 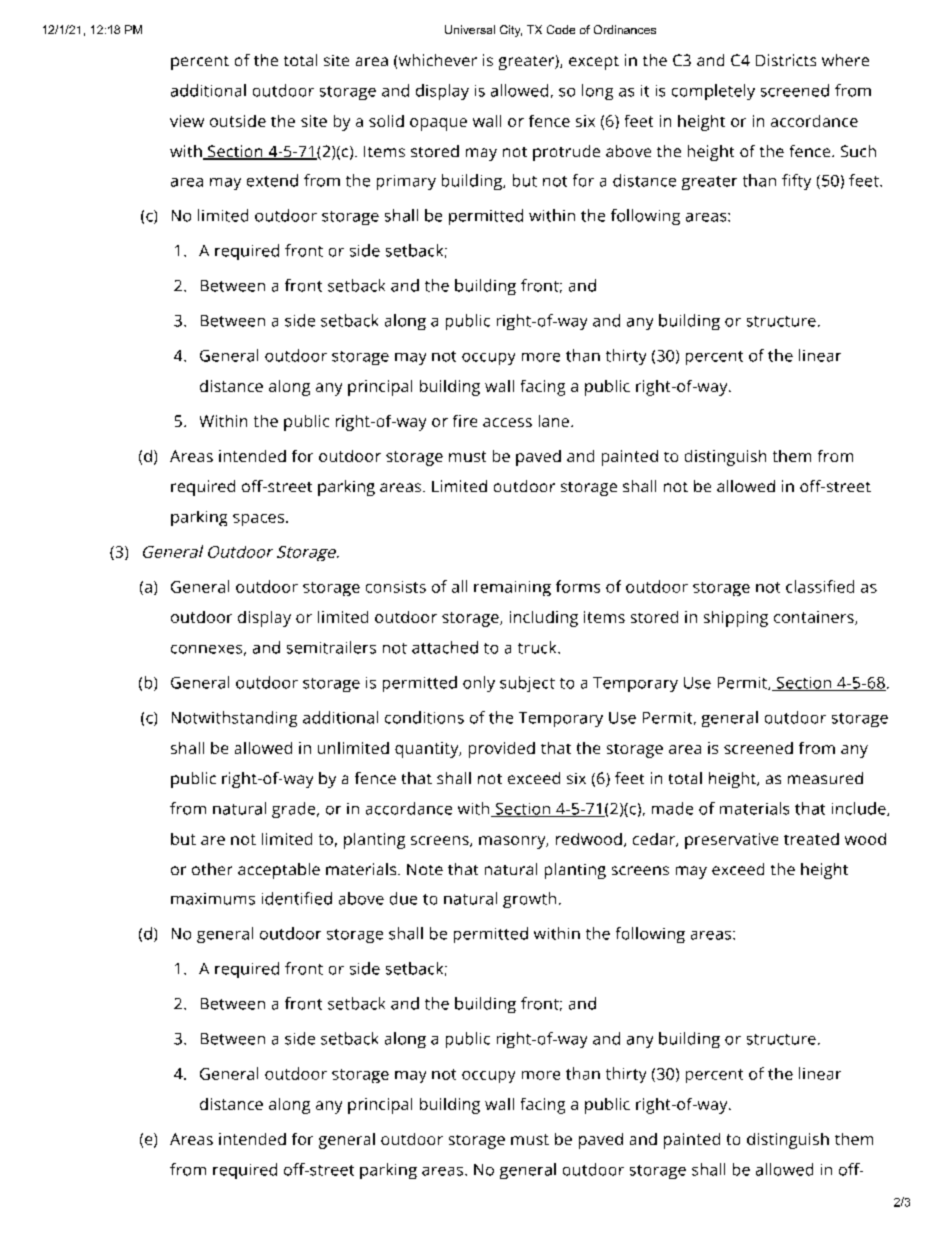 What do you see at coordinates (258, 520) in the page?
I see `spaces` at bounding box center [258, 520].
